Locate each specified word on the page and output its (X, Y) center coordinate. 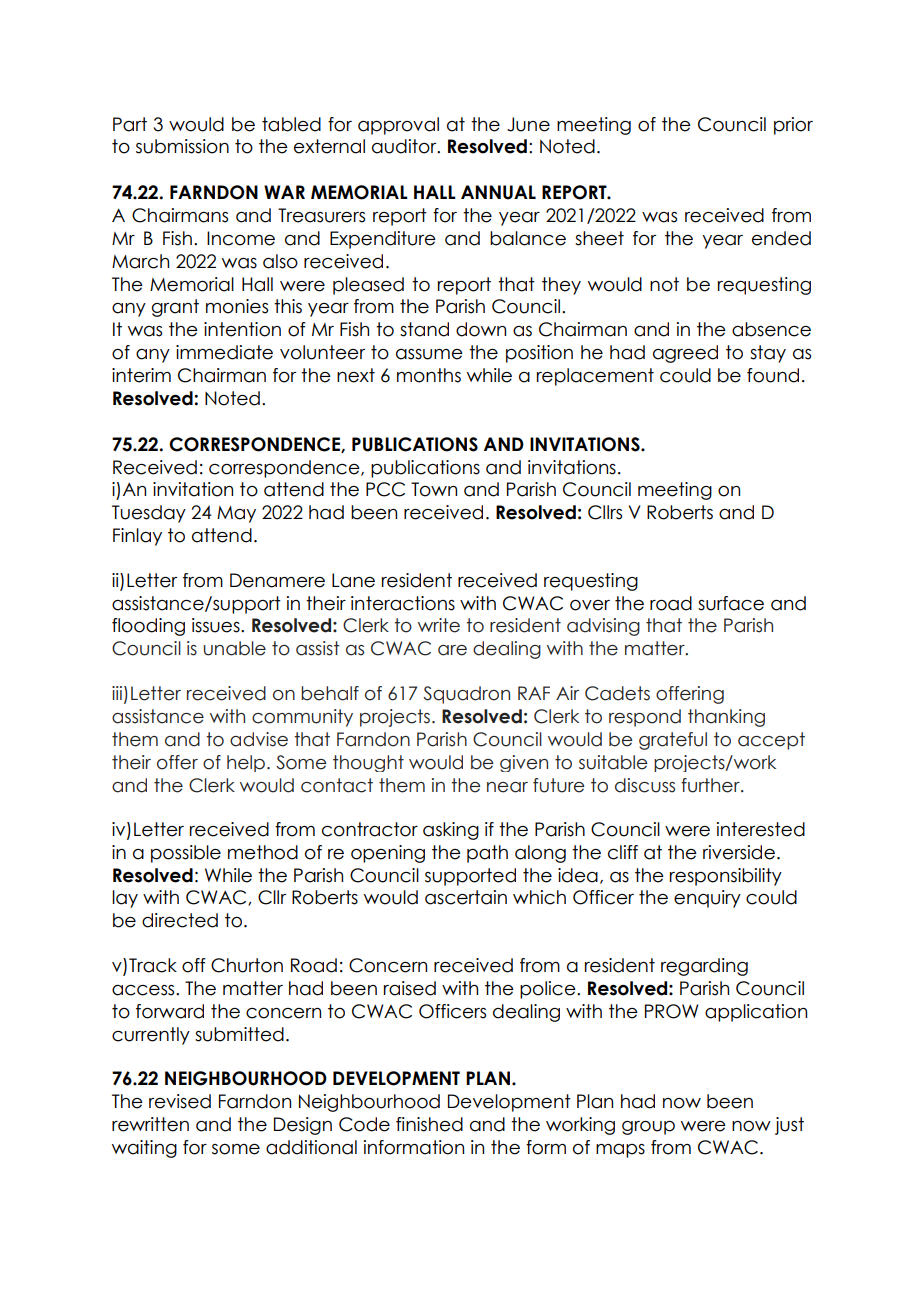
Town (434, 489)
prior (793, 126)
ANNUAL (498, 192)
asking (451, 831)
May (236, 514)
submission (182, 146)
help (246, 763)
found (773, 375)
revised (180, 1101)
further (711, 785)
